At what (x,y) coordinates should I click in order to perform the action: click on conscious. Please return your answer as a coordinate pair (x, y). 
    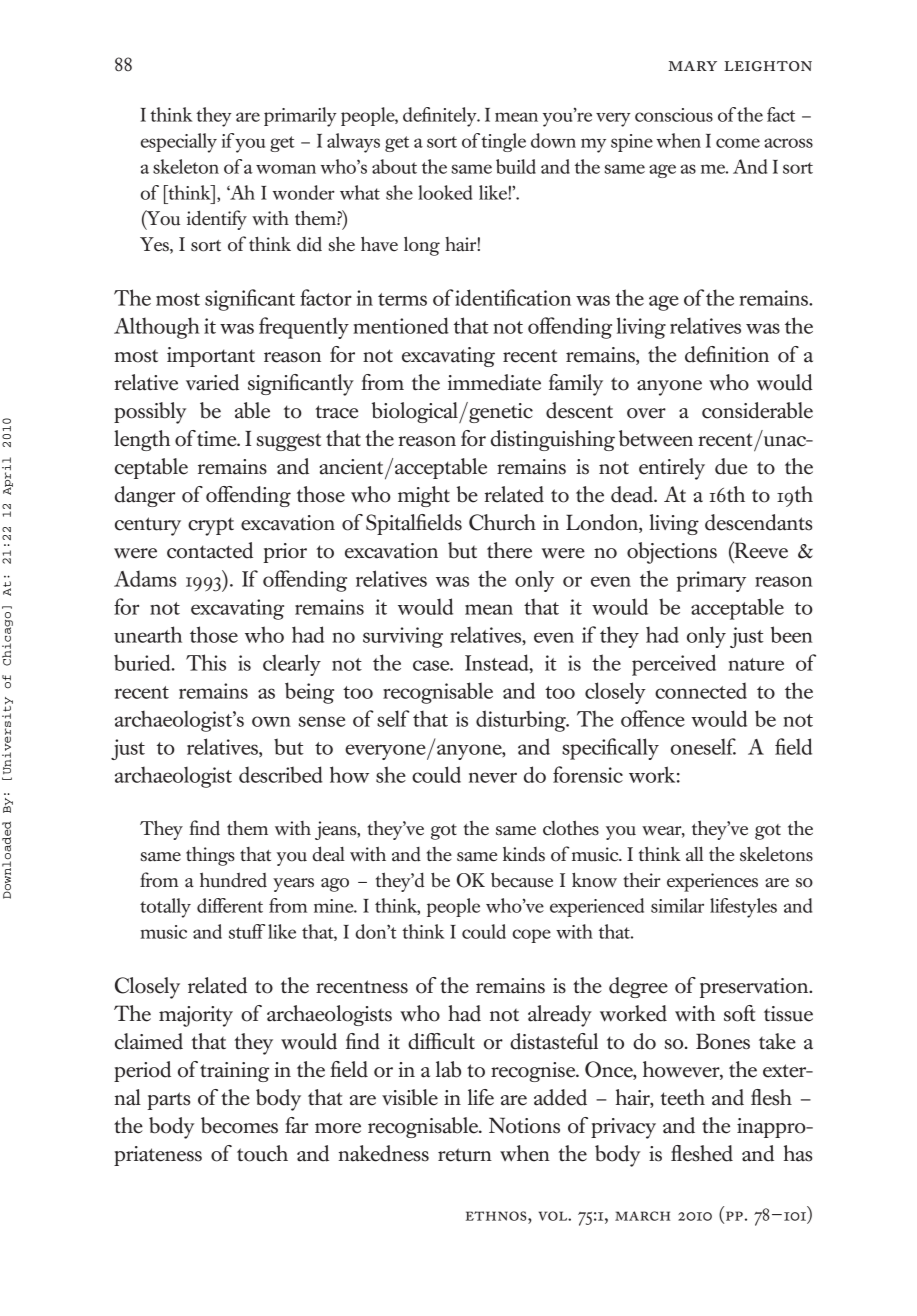
    Looking at the image, I should click on (674, 115).
